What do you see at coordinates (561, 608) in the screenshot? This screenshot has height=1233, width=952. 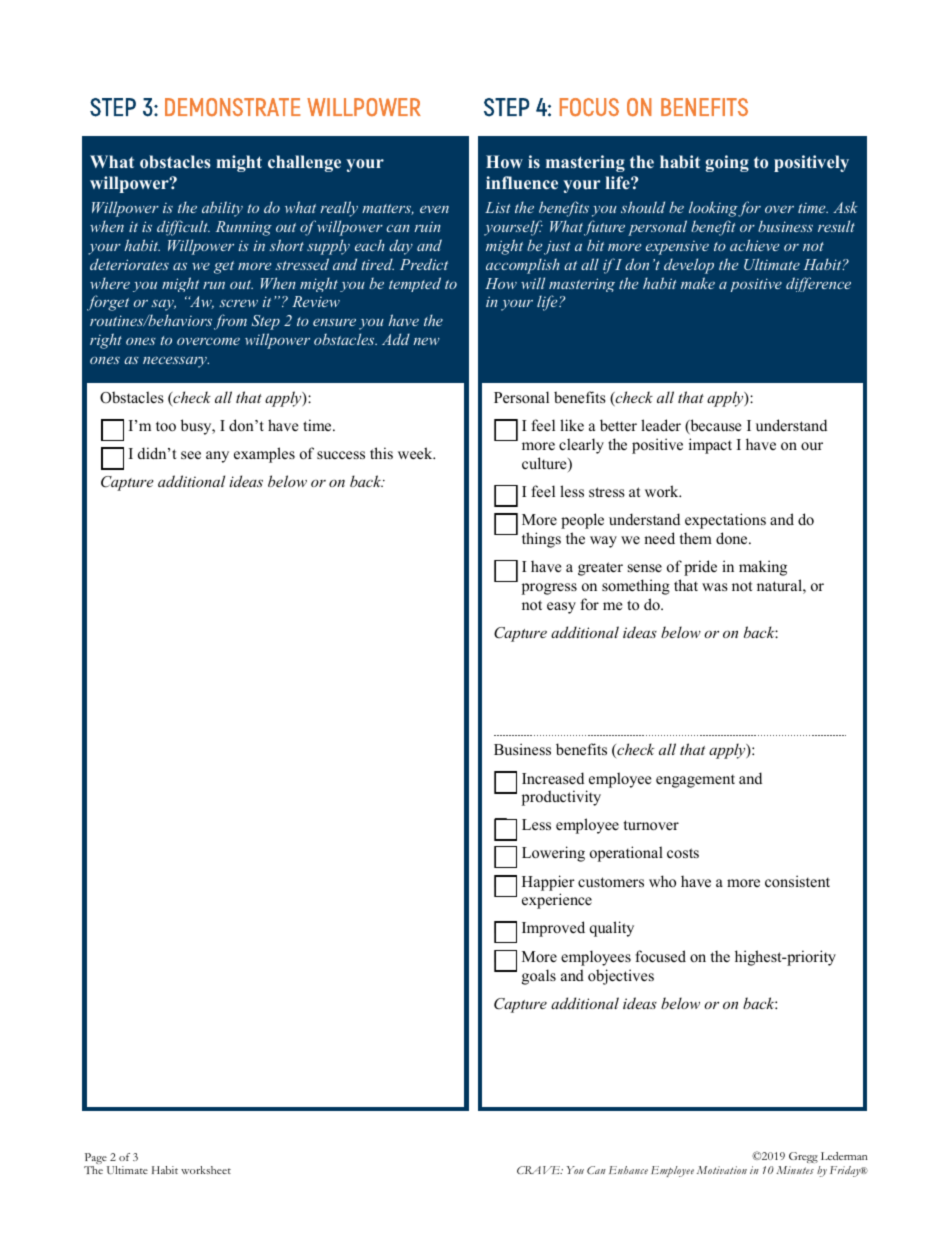 I see `easy` at bounding box center [561, 608].
